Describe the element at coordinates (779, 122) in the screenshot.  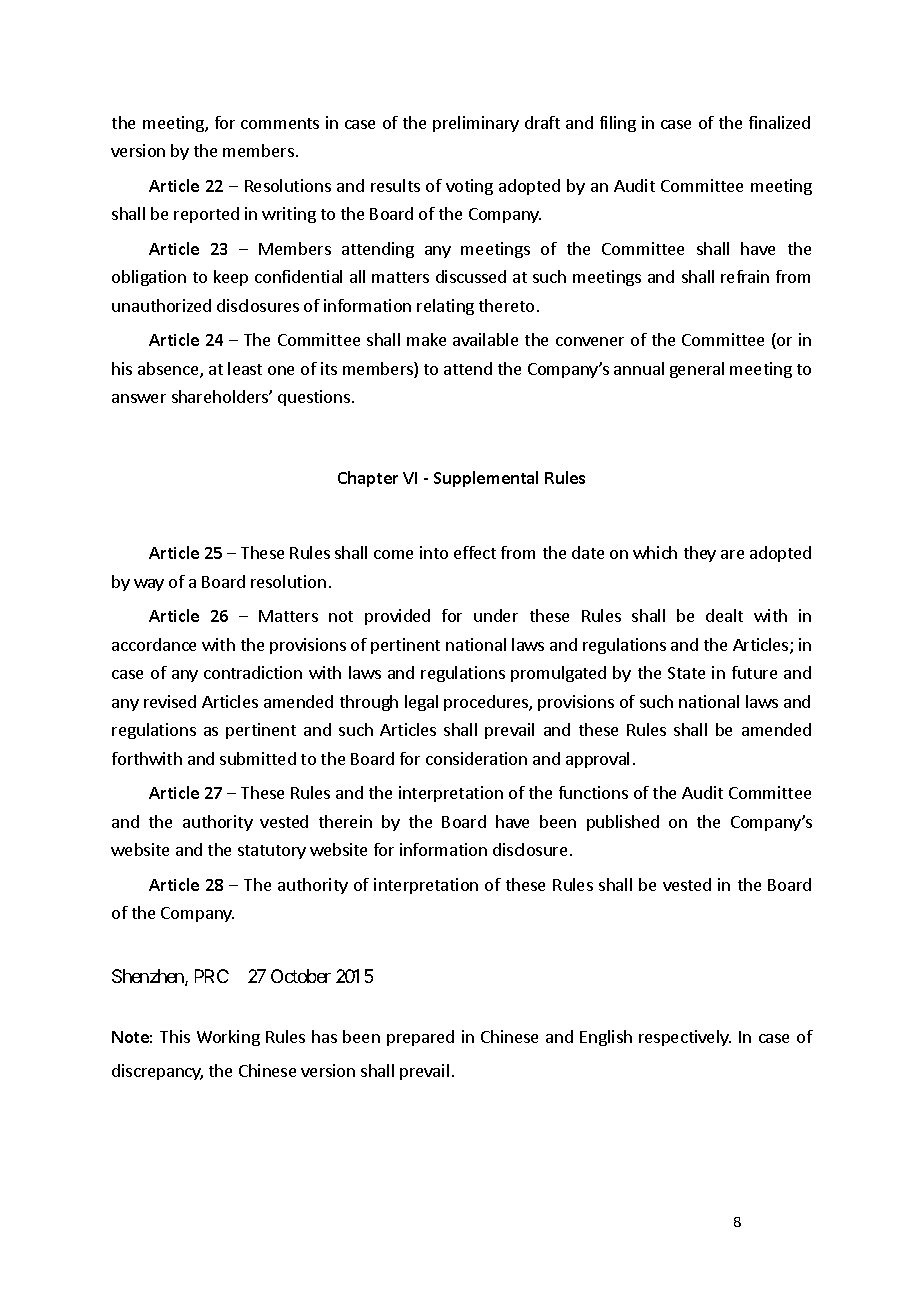
I see `finalized` at that location.
